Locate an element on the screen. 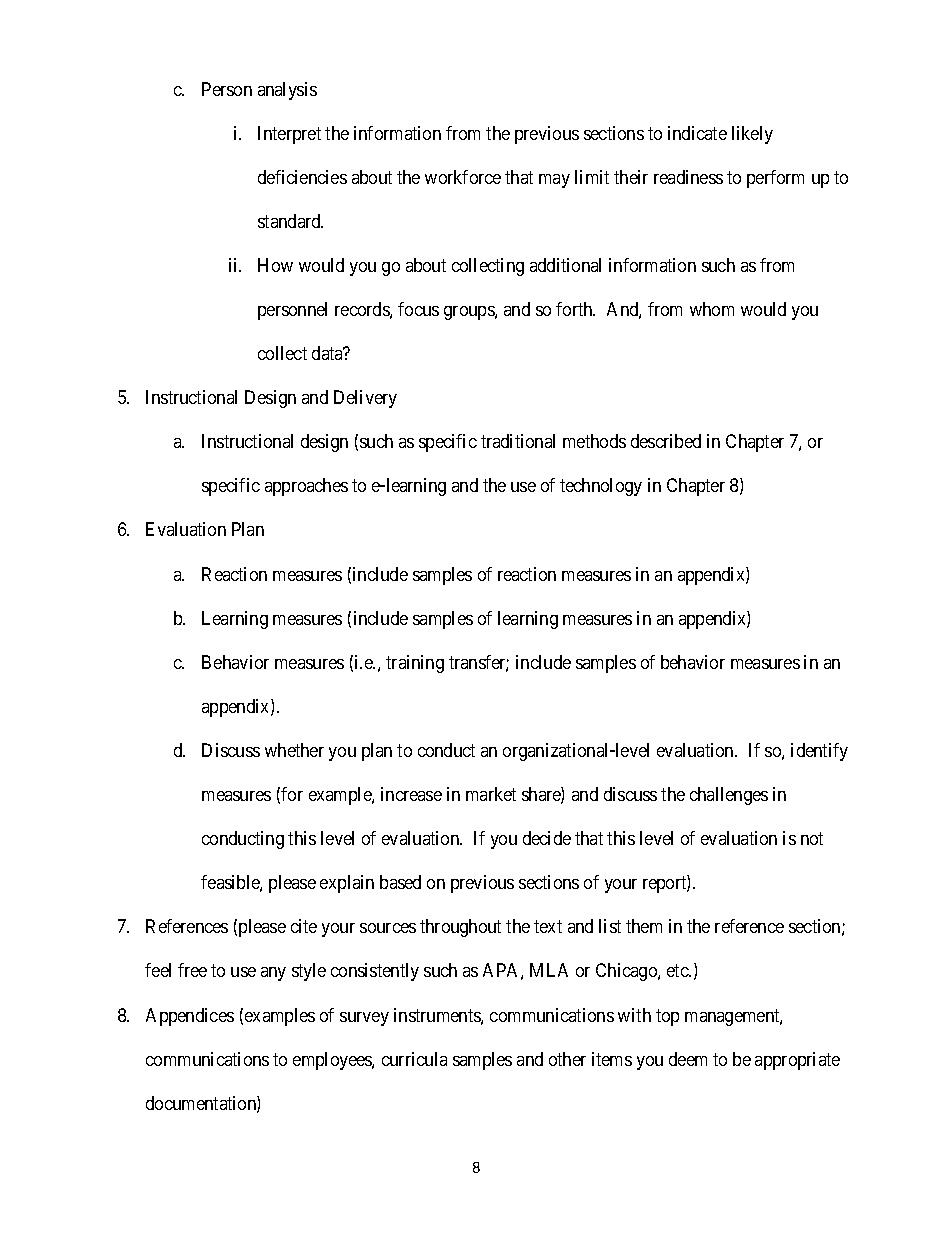  deem is located at coordinates (688, 1059).
